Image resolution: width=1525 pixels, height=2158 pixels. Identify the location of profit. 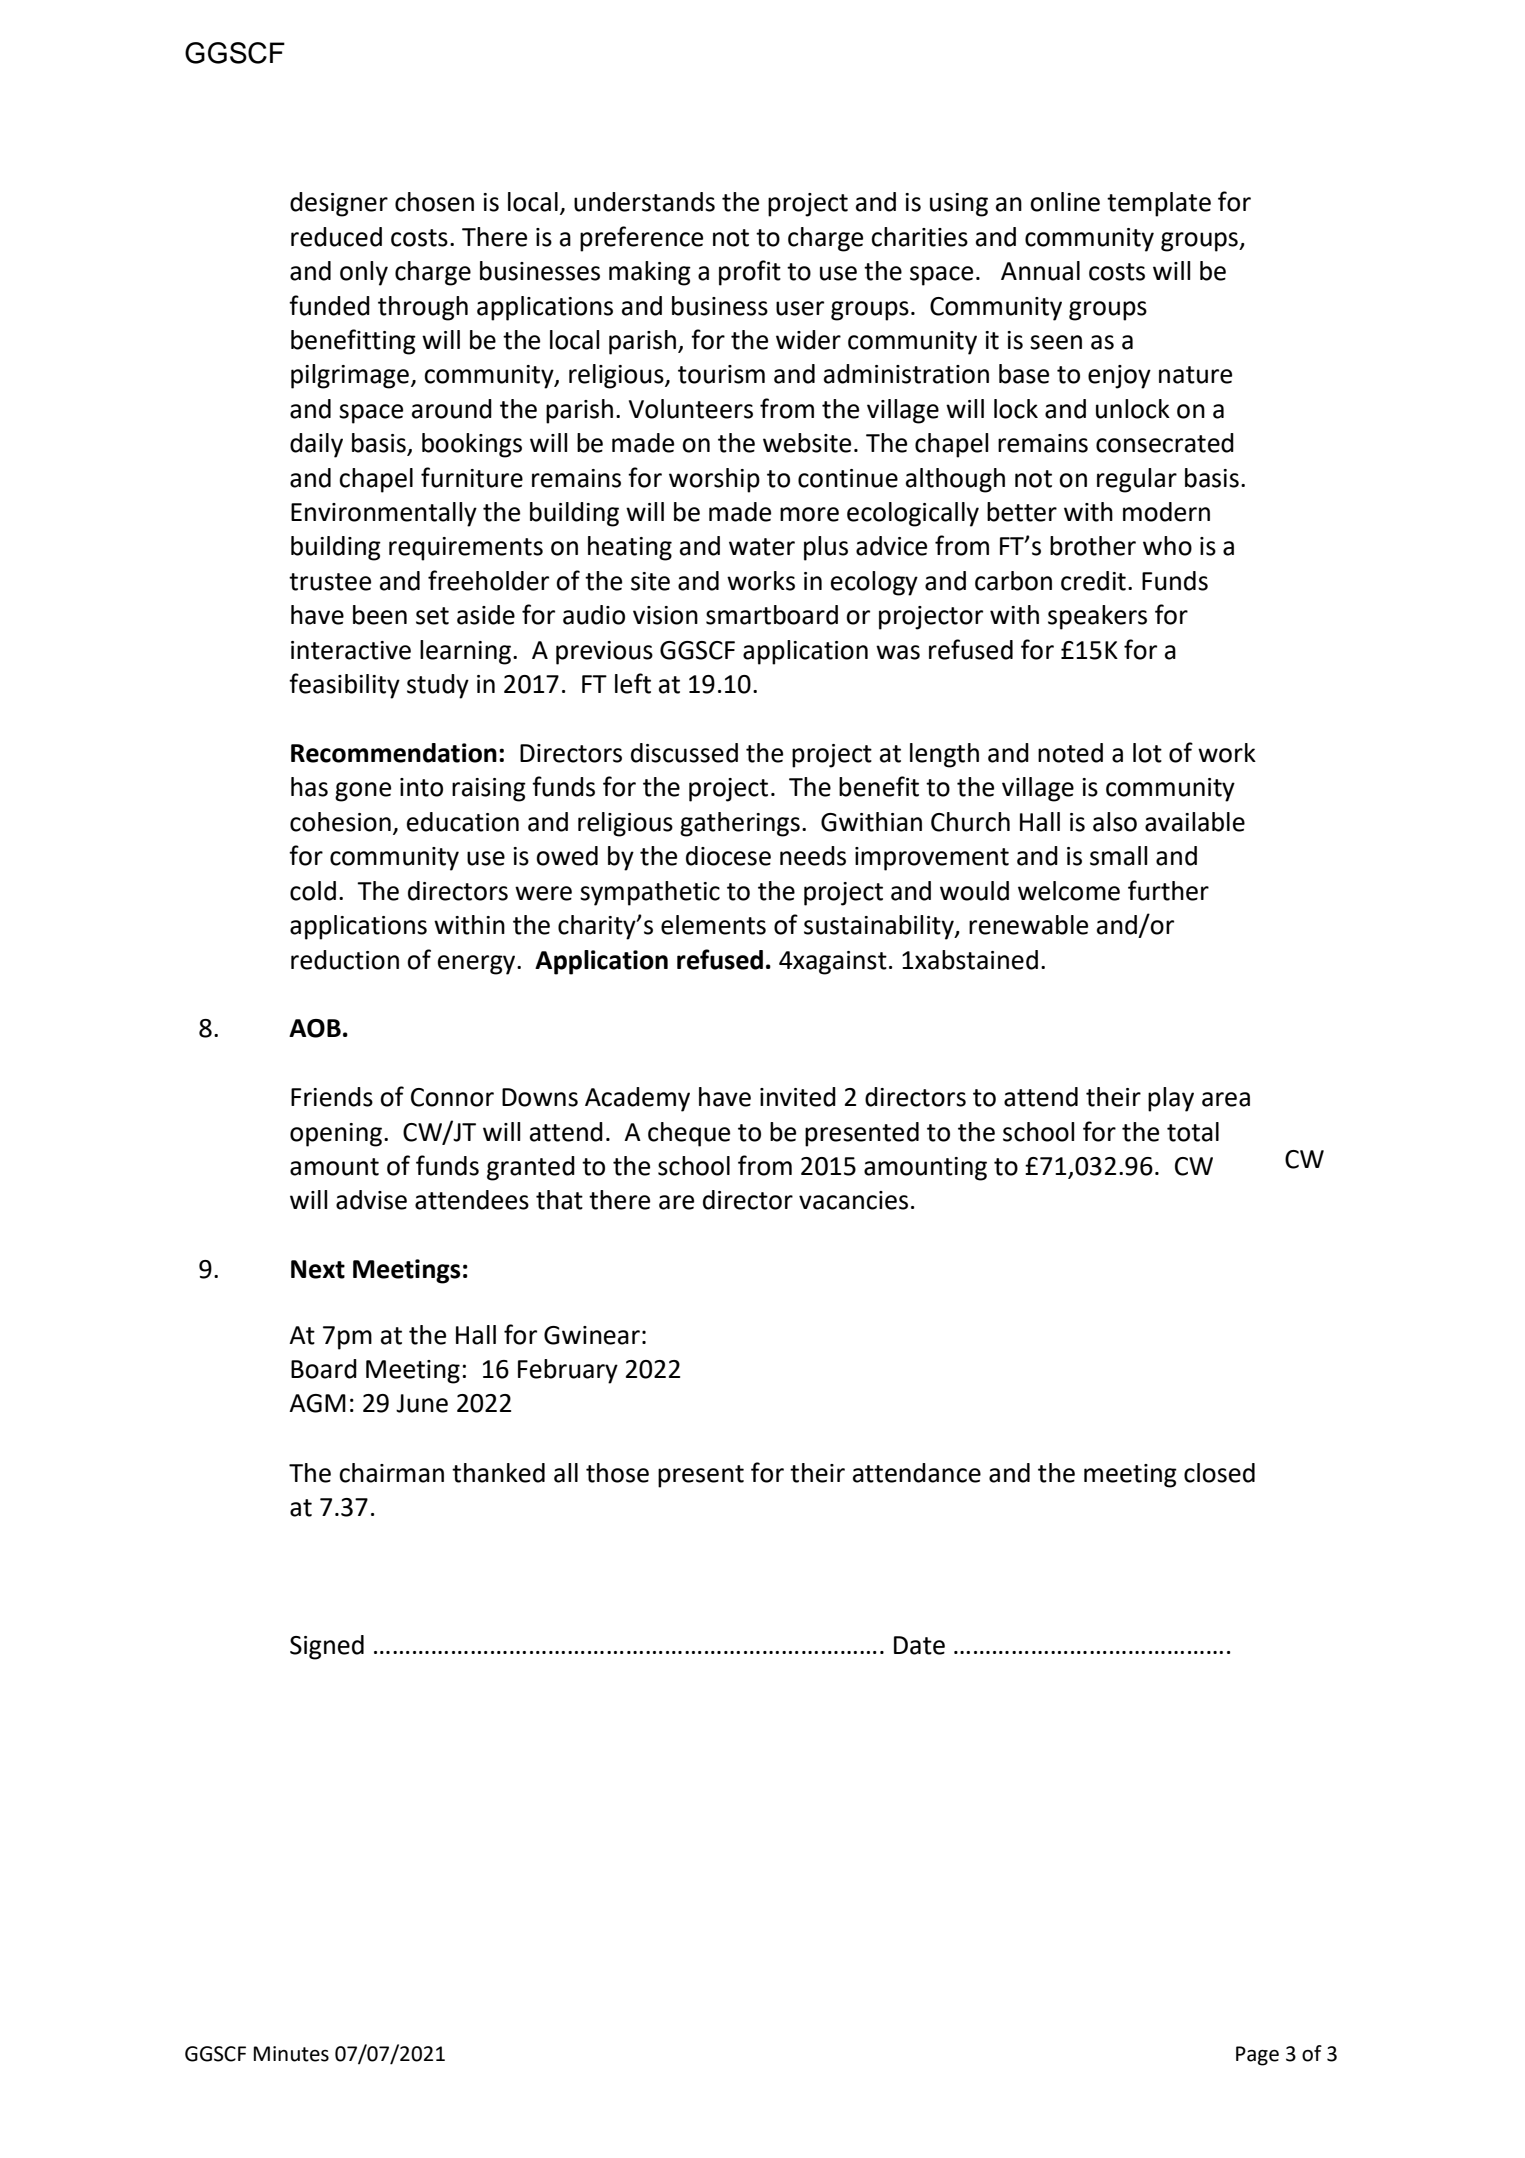
(750, 273).
